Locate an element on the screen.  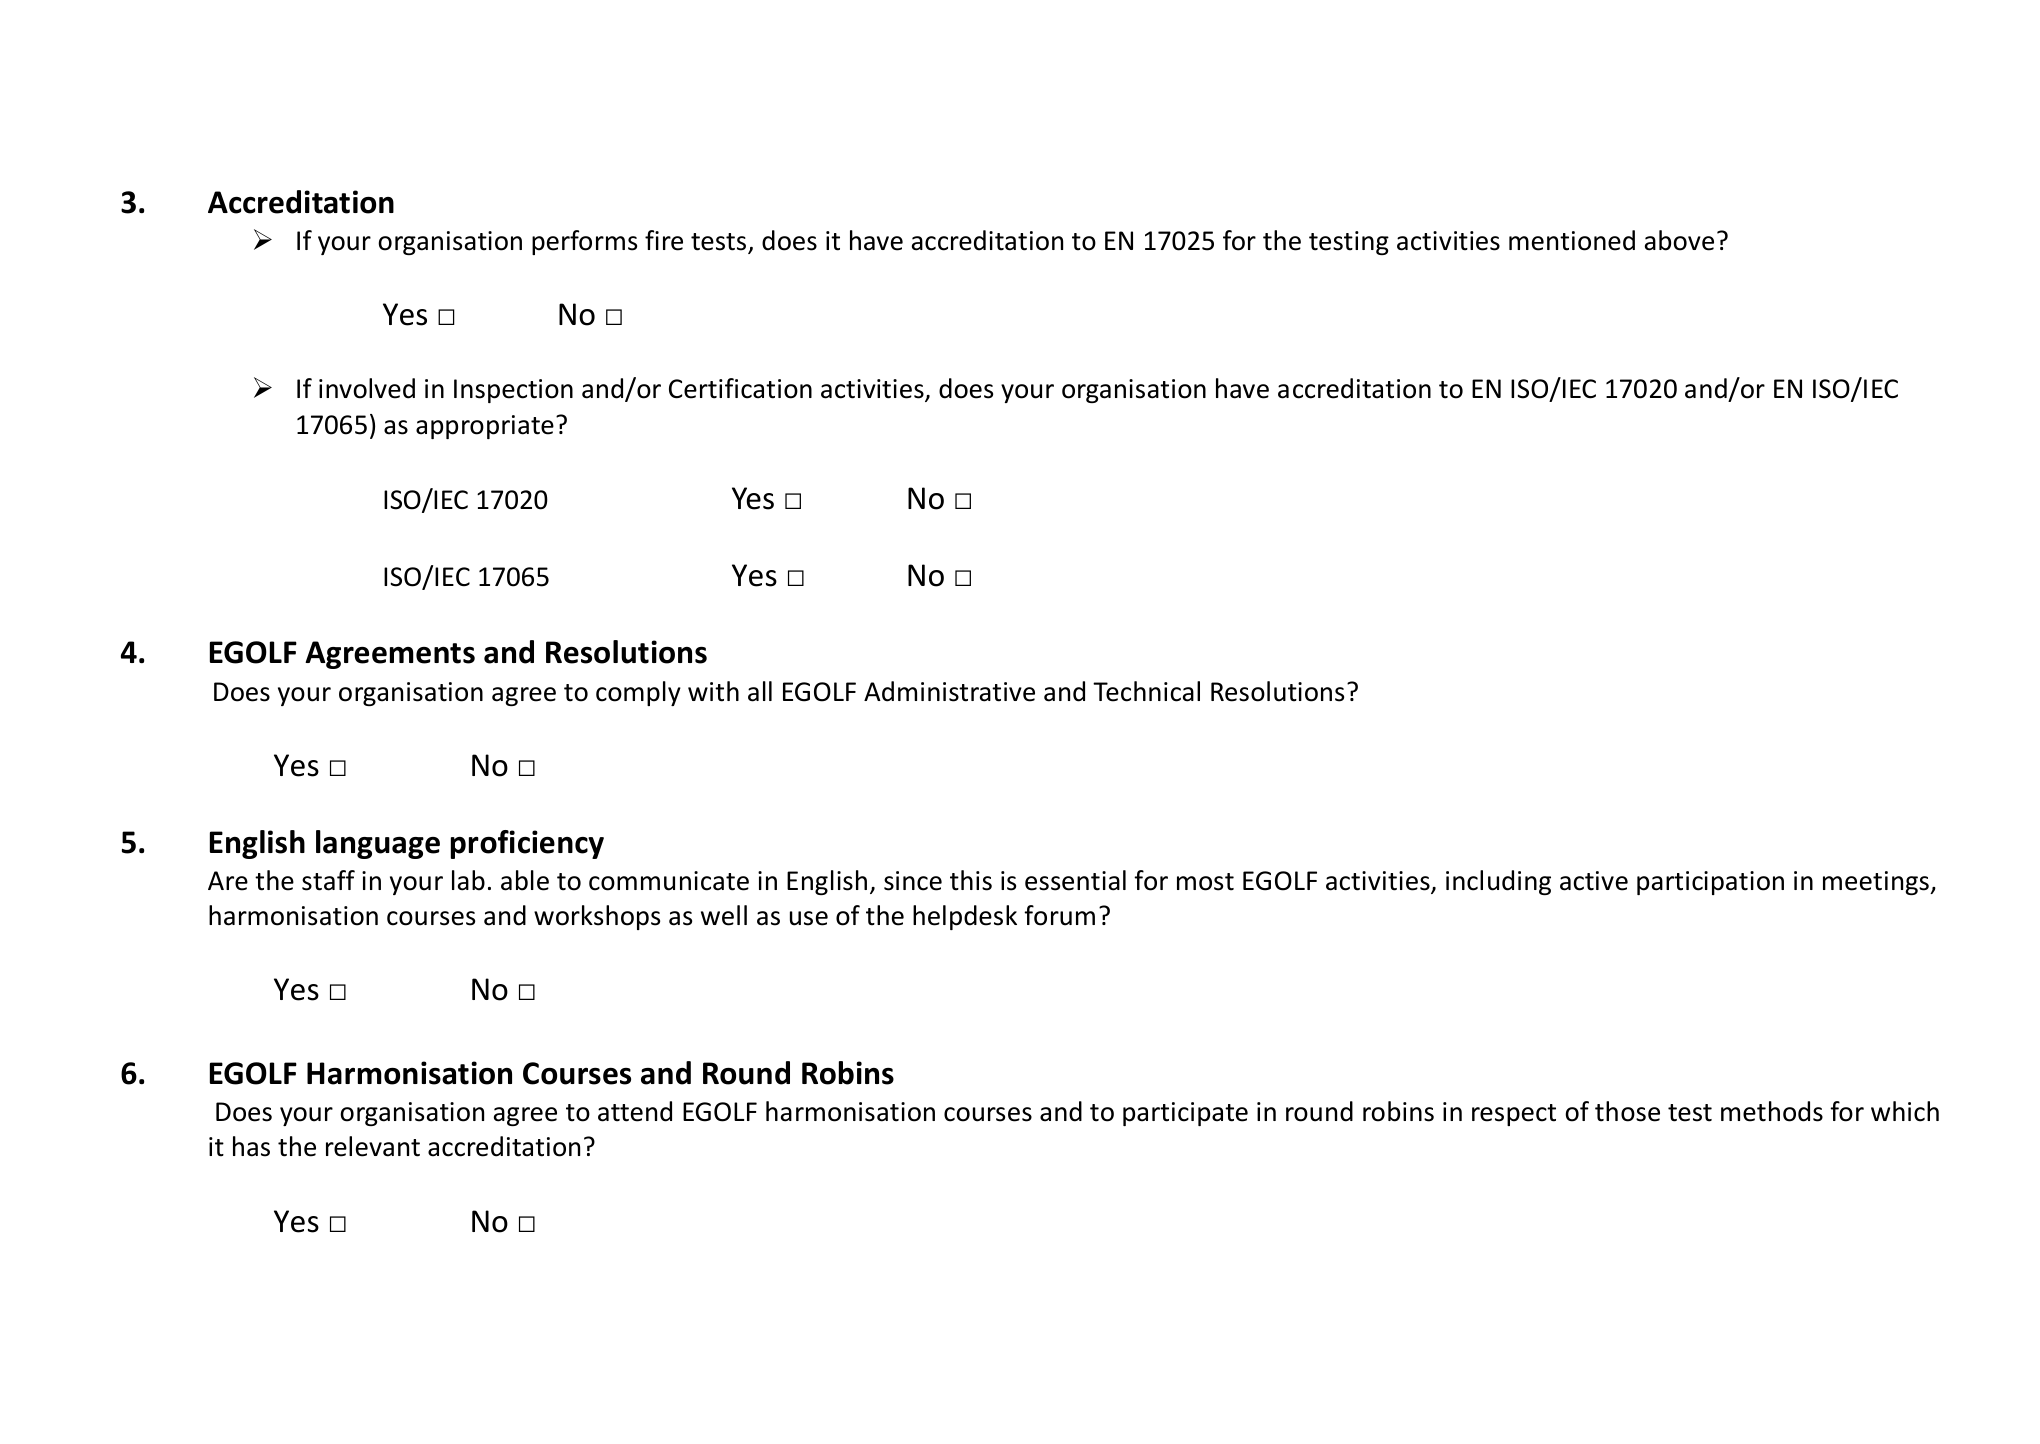
mentioned is located at coordinates (1572, 240).
